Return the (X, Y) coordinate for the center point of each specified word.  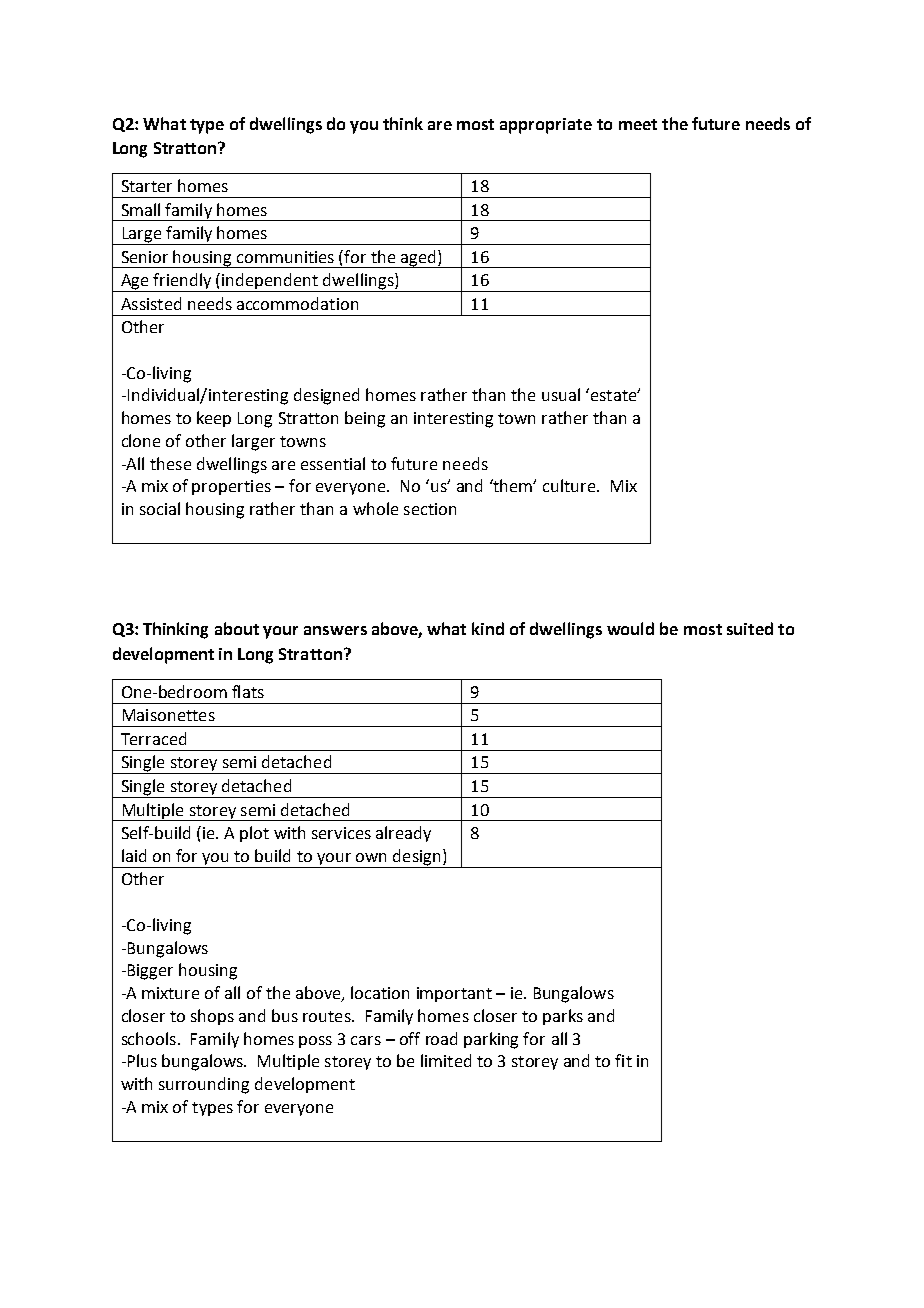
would (630, 628)
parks (563, 1017)
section (430, 509)
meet (638, 124)
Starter (147, 186)
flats (248, 691)
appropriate (546, 126)
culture (569, 485)
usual (561, 394)
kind (488, 628)
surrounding (204, 1085)
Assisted (151, 303)
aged (418, 259)
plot (254, 834)
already (403, 834)
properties (231, 487)
